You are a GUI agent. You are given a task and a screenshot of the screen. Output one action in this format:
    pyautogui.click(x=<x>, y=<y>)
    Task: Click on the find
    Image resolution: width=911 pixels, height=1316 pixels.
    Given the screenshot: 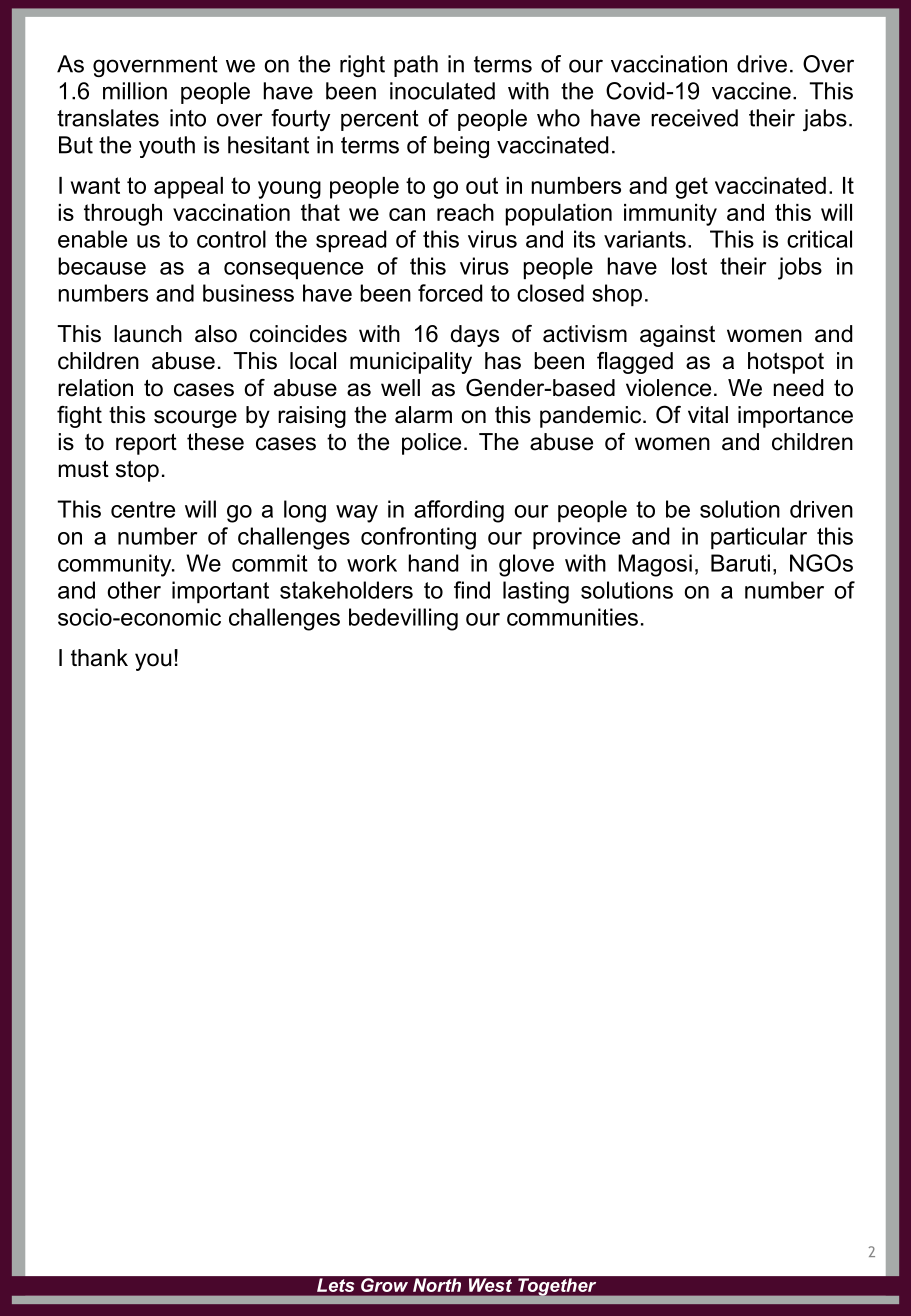 What is the action you would take?
    pyautogui.click(x=472, y=590)
